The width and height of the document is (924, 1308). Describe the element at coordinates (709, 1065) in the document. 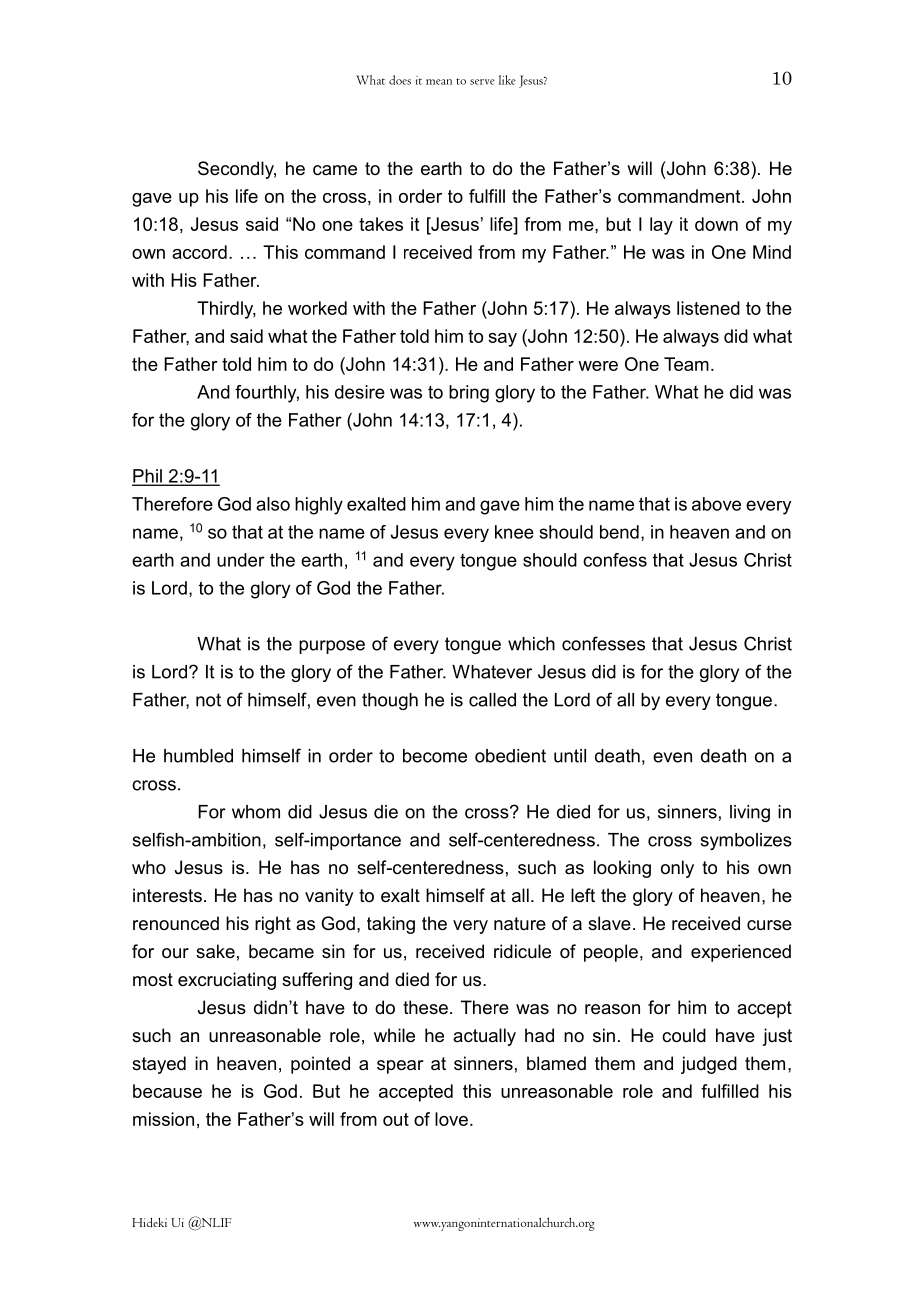

I see `judged` at that location.
